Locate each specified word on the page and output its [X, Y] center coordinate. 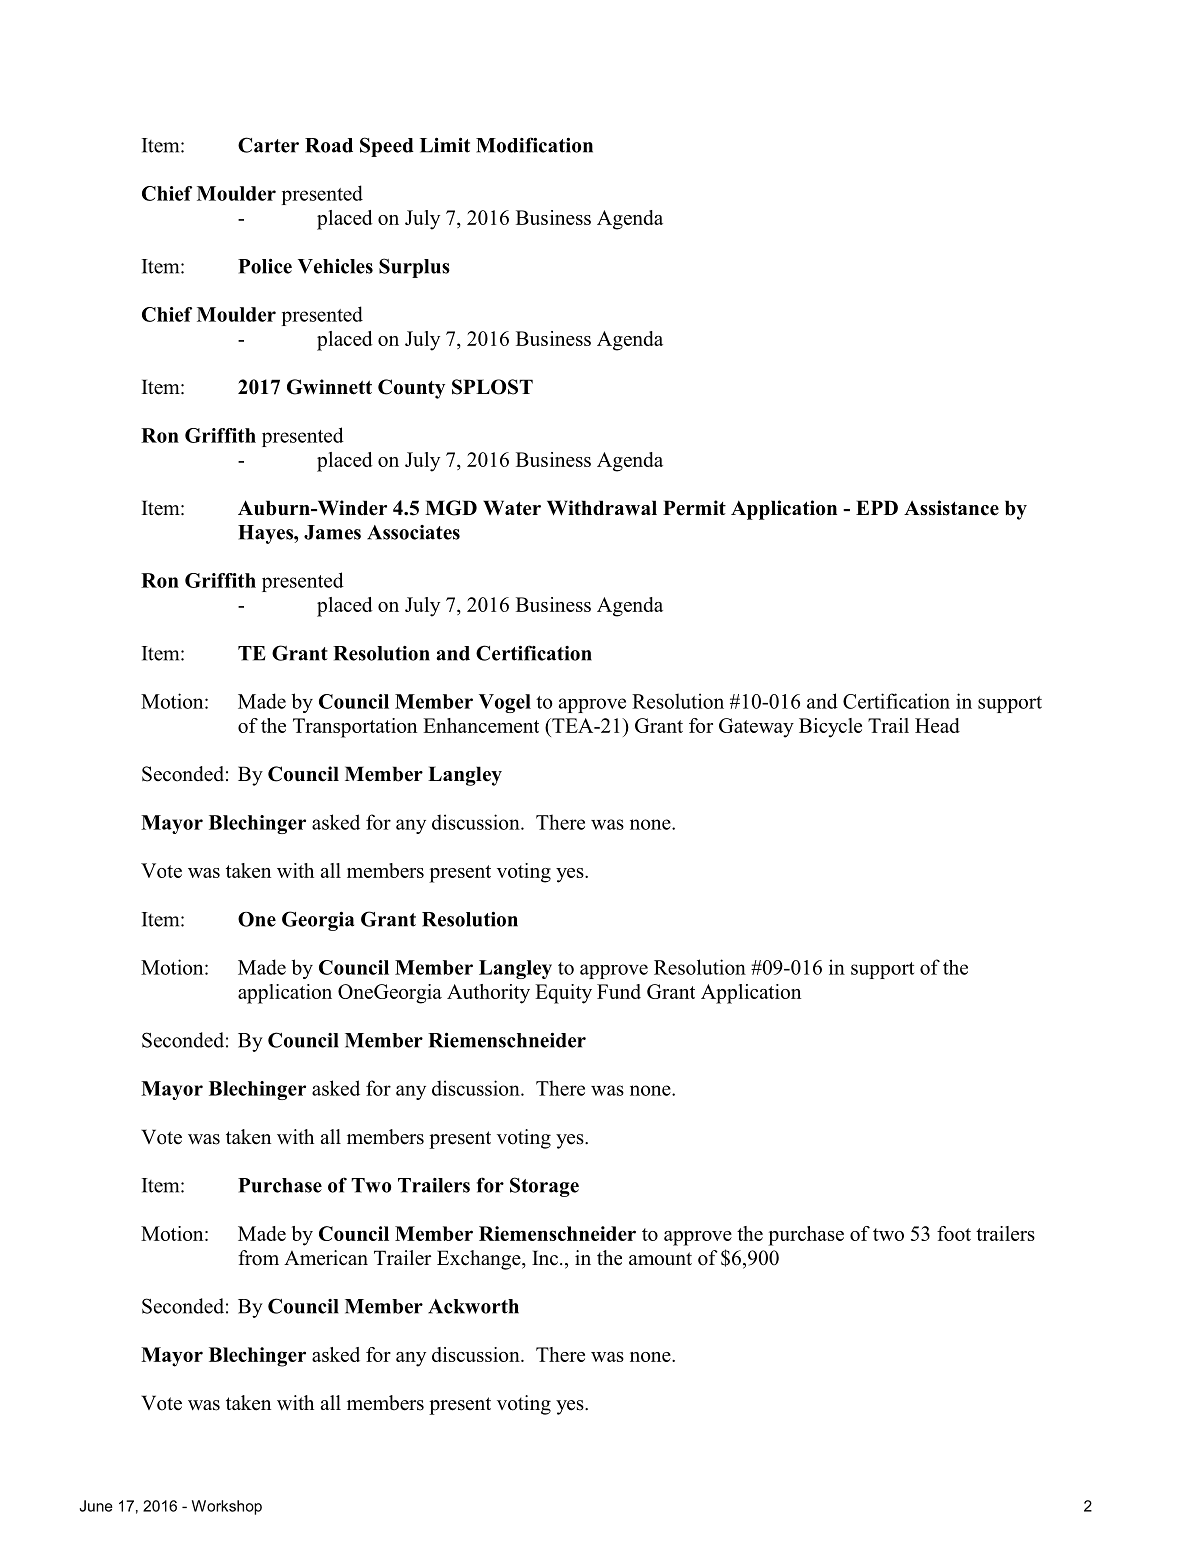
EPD [877, 507]
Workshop [227, 1507]
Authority [488, 994]
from [258, 1258]
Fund [619, 991]
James [332, 532]
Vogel [505, 703]
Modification [534, 145]
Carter [268, 145]
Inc [545, 1258]
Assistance [951, 508]
